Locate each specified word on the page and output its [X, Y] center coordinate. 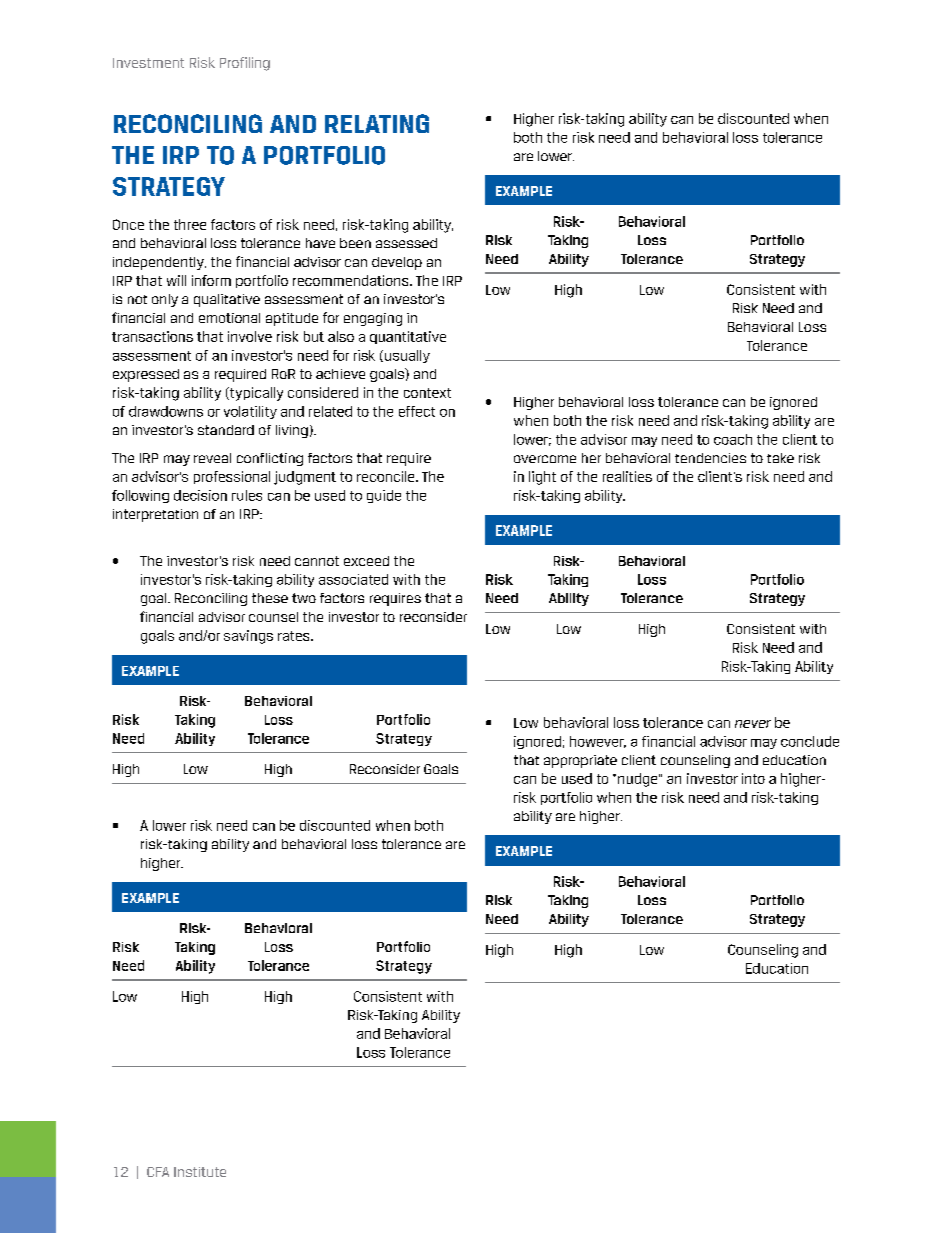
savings [248, 637]
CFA [158, 1172]
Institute [200, 1172]
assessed [406, 243]
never [753, 724]
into [753, 778]
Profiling [245, 64]
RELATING [377, 123]
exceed [366, 561]
